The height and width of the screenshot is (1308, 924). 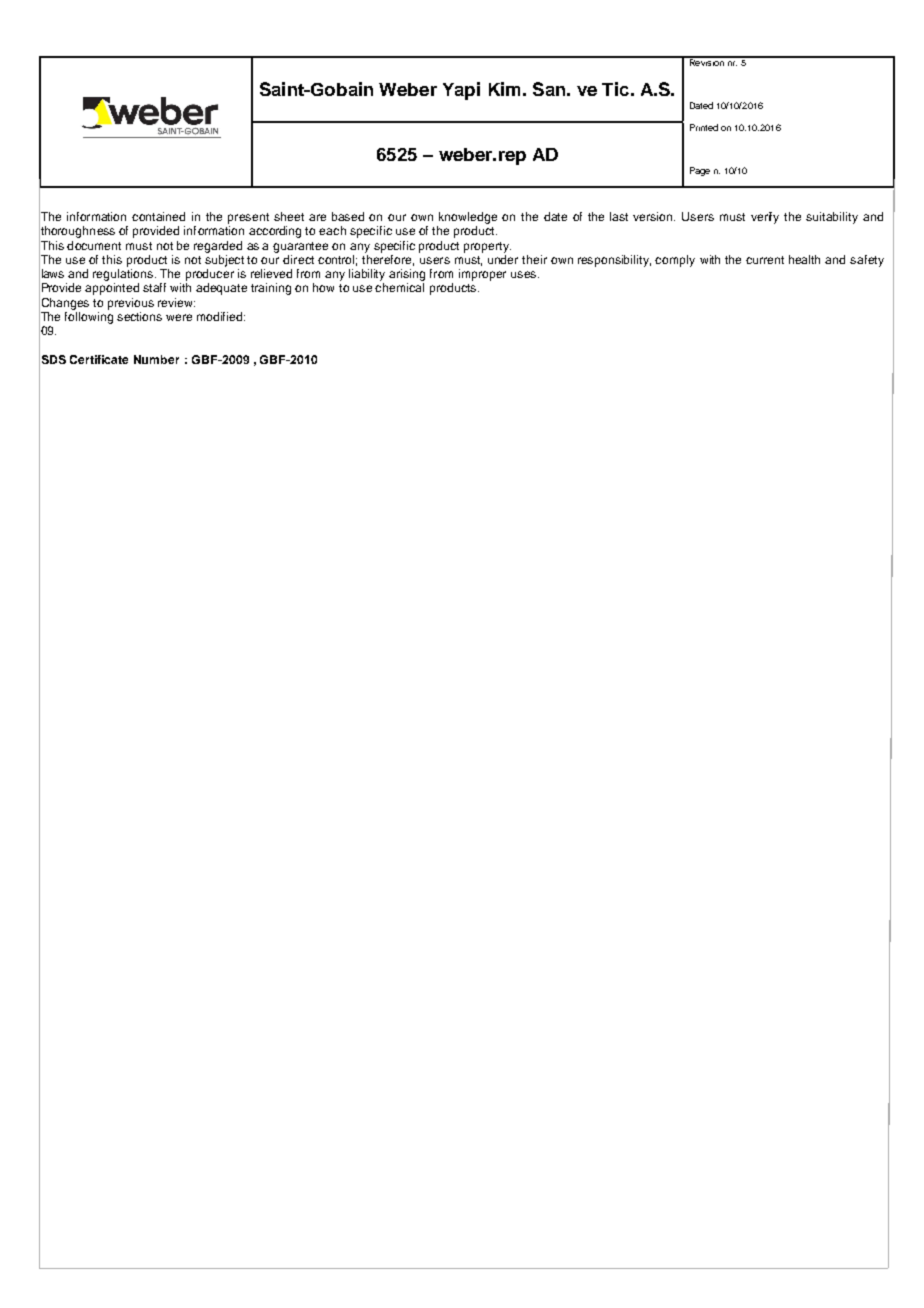 I want to click on staff, so click(x=154, y=287).
